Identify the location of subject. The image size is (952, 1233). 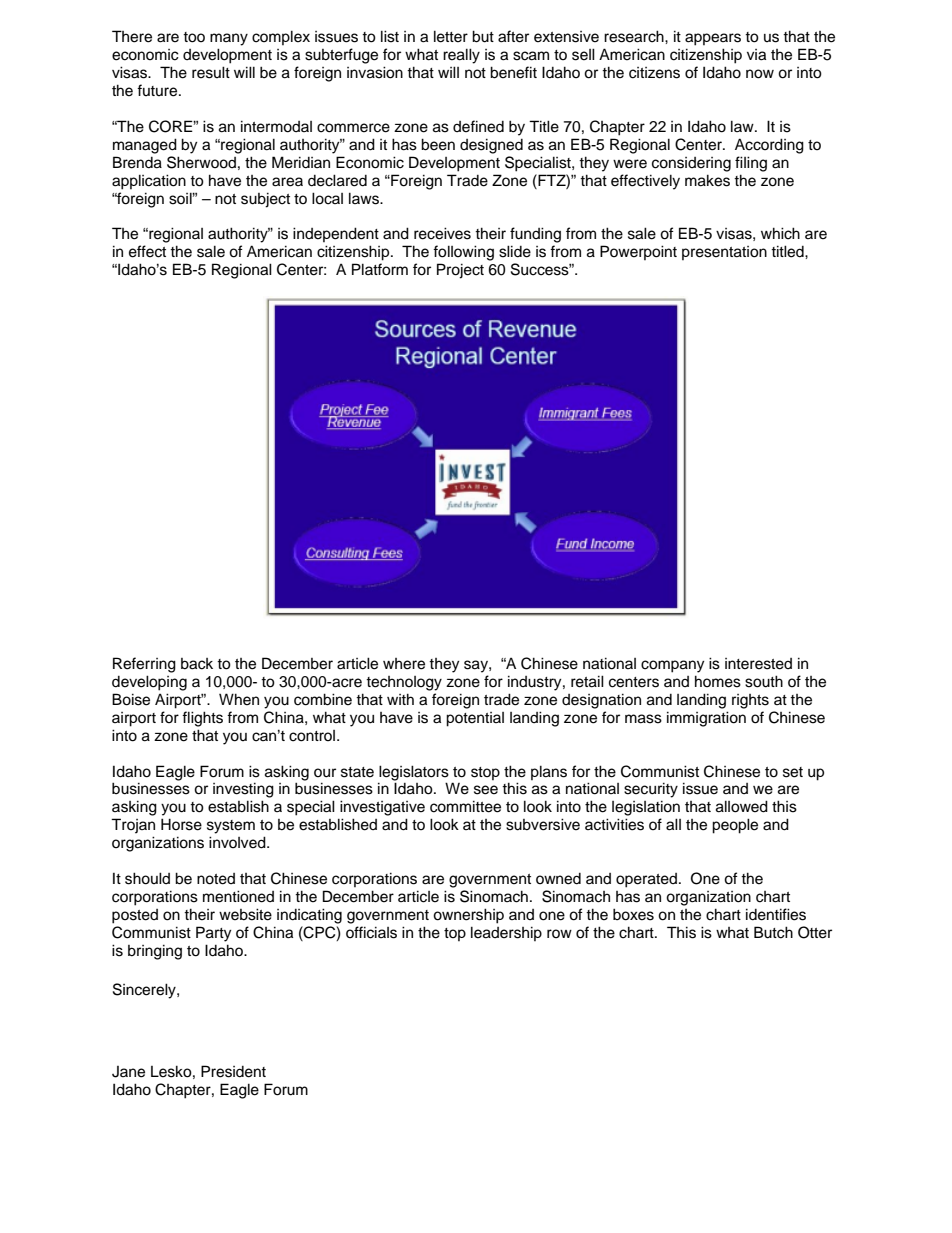
(265, 200).
